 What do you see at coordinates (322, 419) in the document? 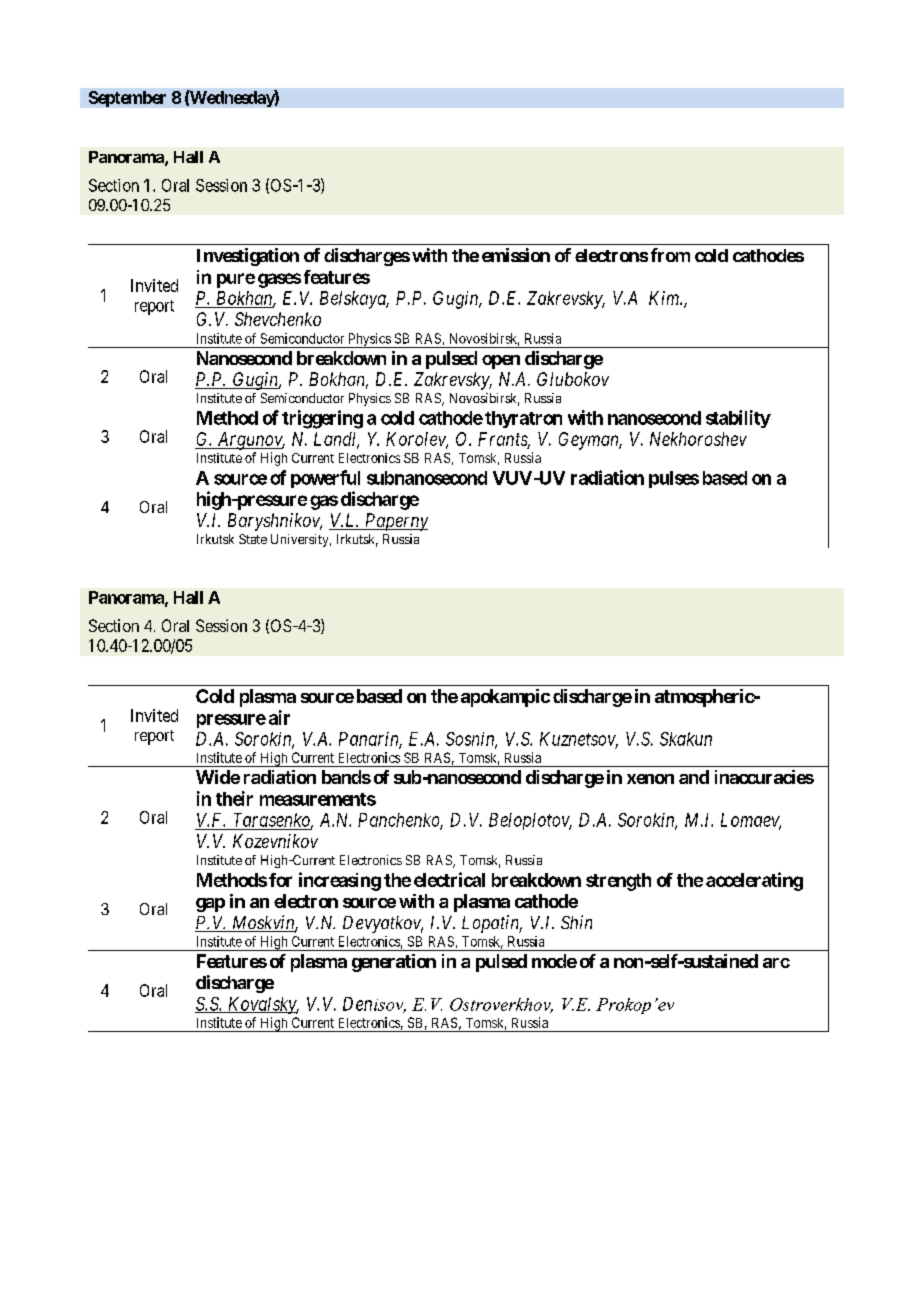
I see `triggering` at bounding box center [322, 419].
